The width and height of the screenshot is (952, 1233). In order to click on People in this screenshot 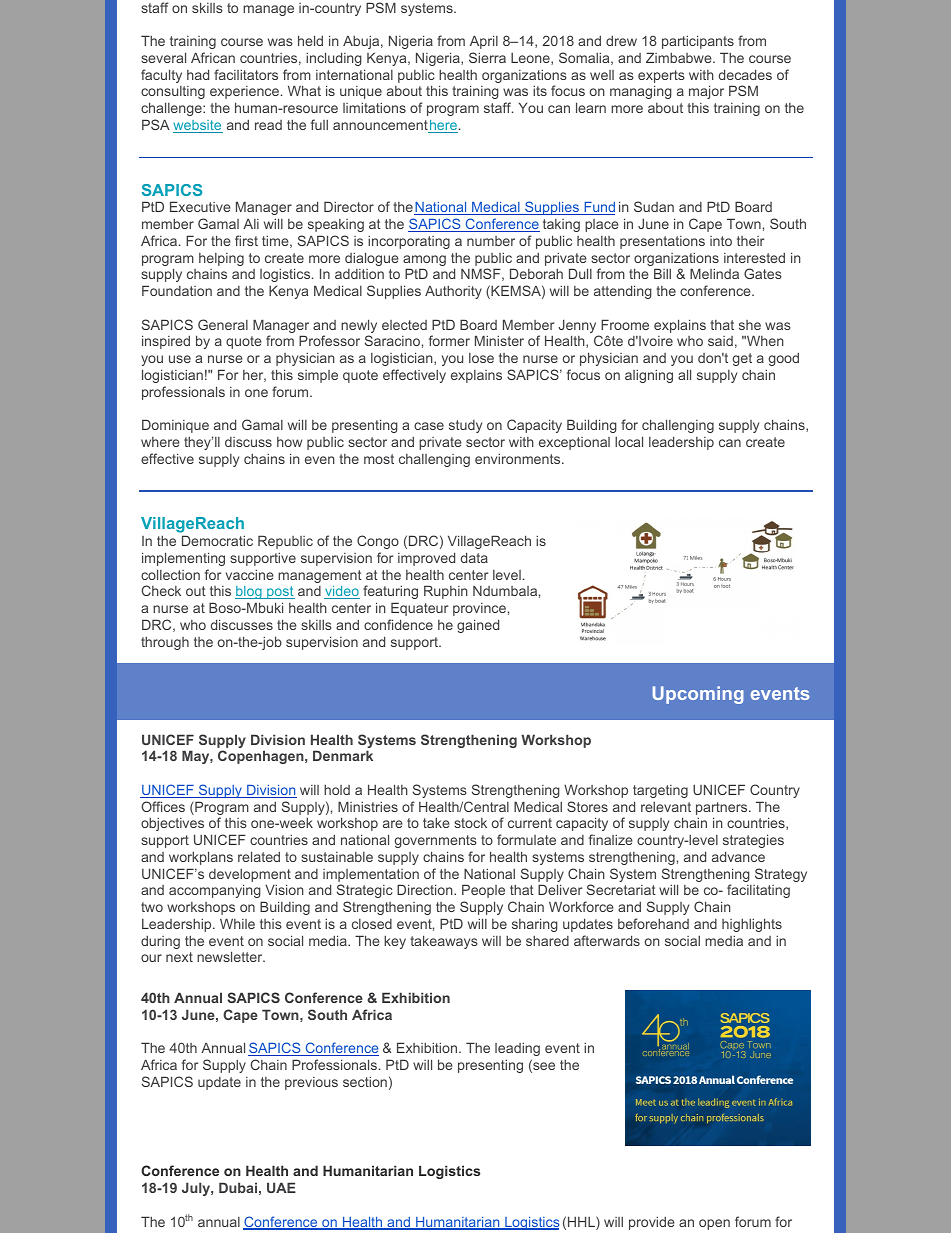, I will do `click(483, 891)`.
